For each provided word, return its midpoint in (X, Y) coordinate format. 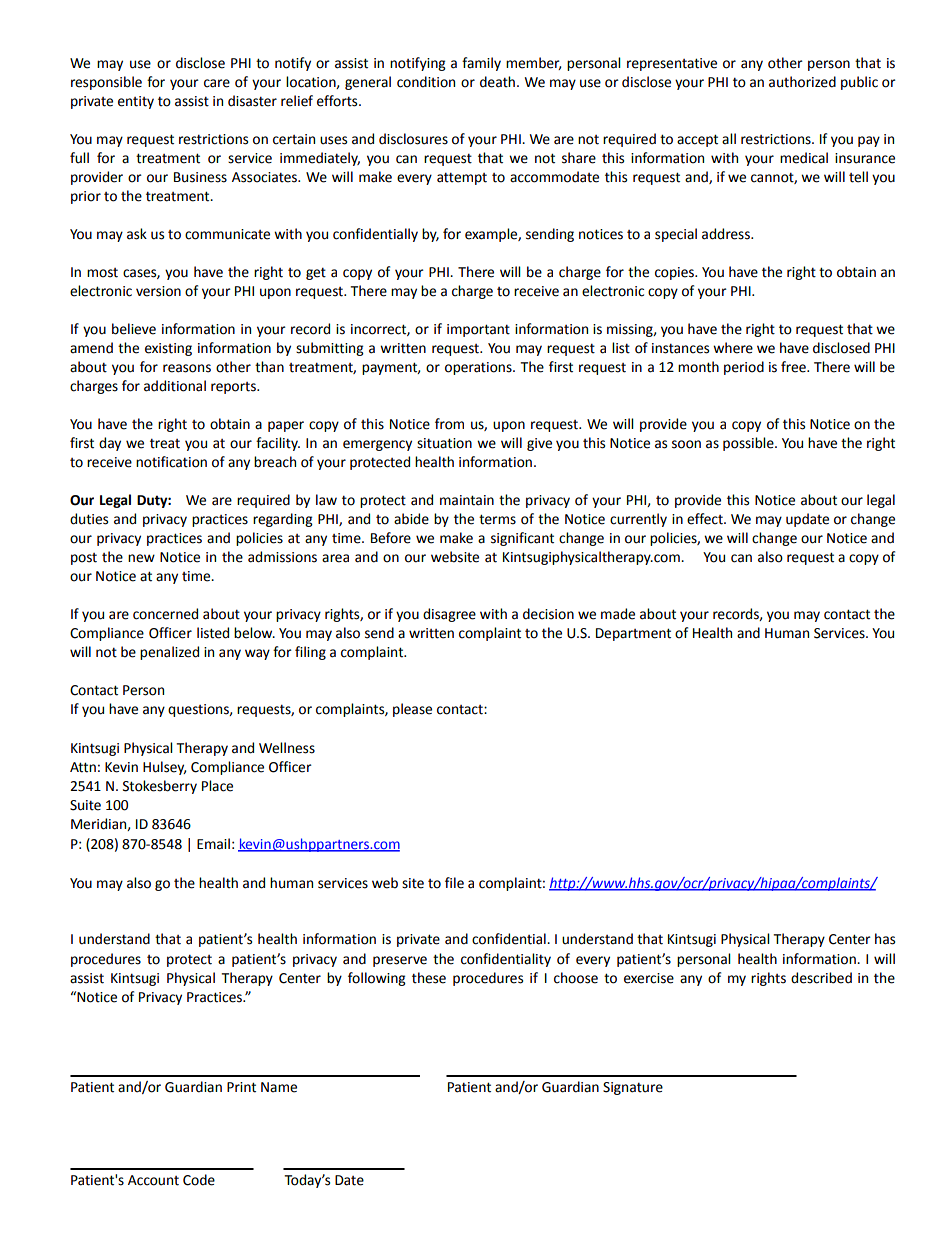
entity (136, 102)
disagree (449, 615)
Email (213, 844)
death (497, 82)
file (454, 883)
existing (168, 349)
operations (479, 368)
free (794, 367)
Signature (633, 1088)
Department (633, 634)
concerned (165, 614)
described (821, 978)
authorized (802, 82)
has (885, 939)
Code (199, 1180)
